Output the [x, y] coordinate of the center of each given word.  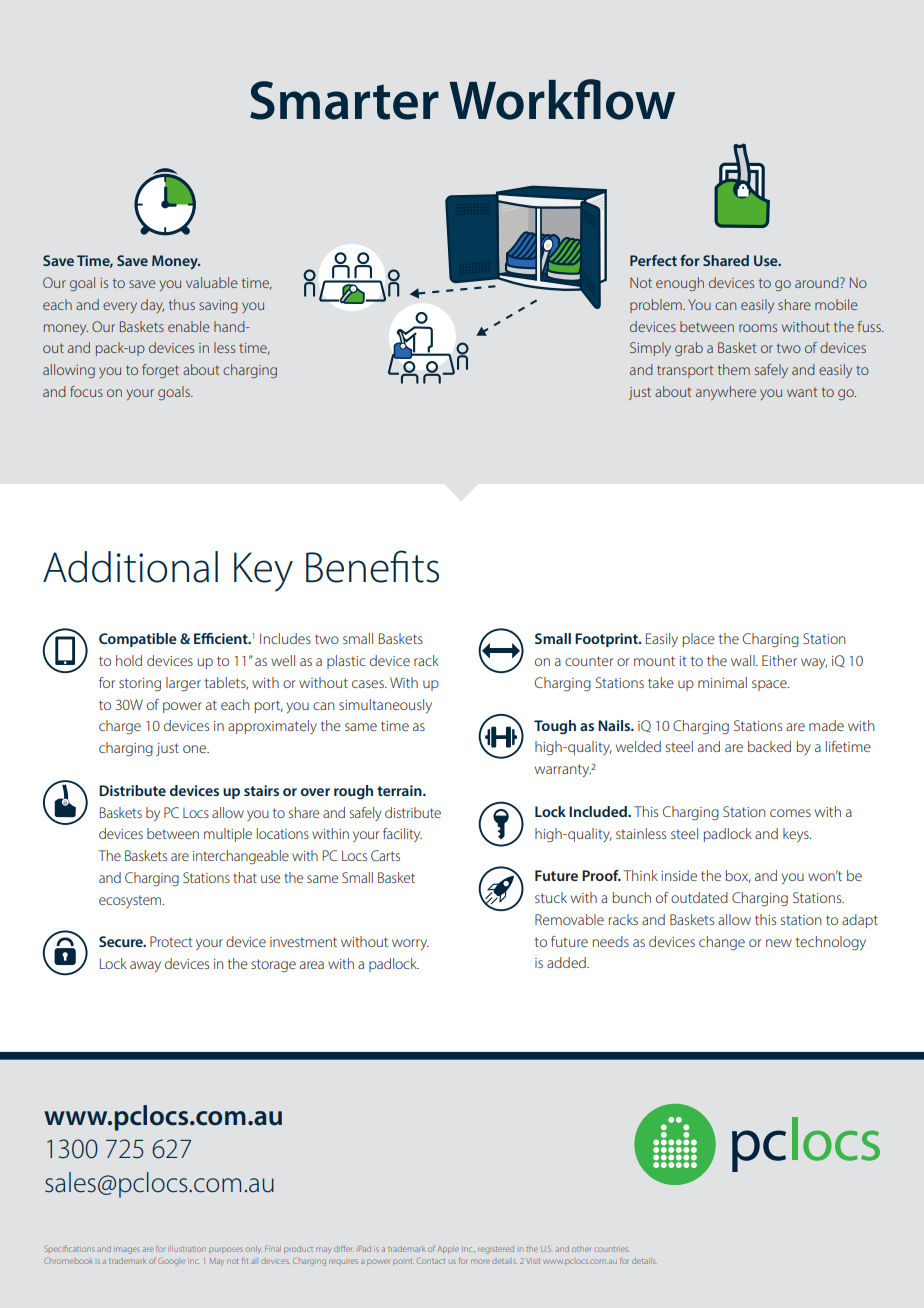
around [818, 282]
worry [410, 944]
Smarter [344, 100]
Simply [650, 349]
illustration [187, 1249]
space [770, 685]
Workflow [562, 99]
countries [611, 1249]
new [779, 943]
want [802, 392]
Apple [448, 1249]
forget [160, 371]
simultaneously [385, 706]
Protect [171, 941]
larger [183, 684]
